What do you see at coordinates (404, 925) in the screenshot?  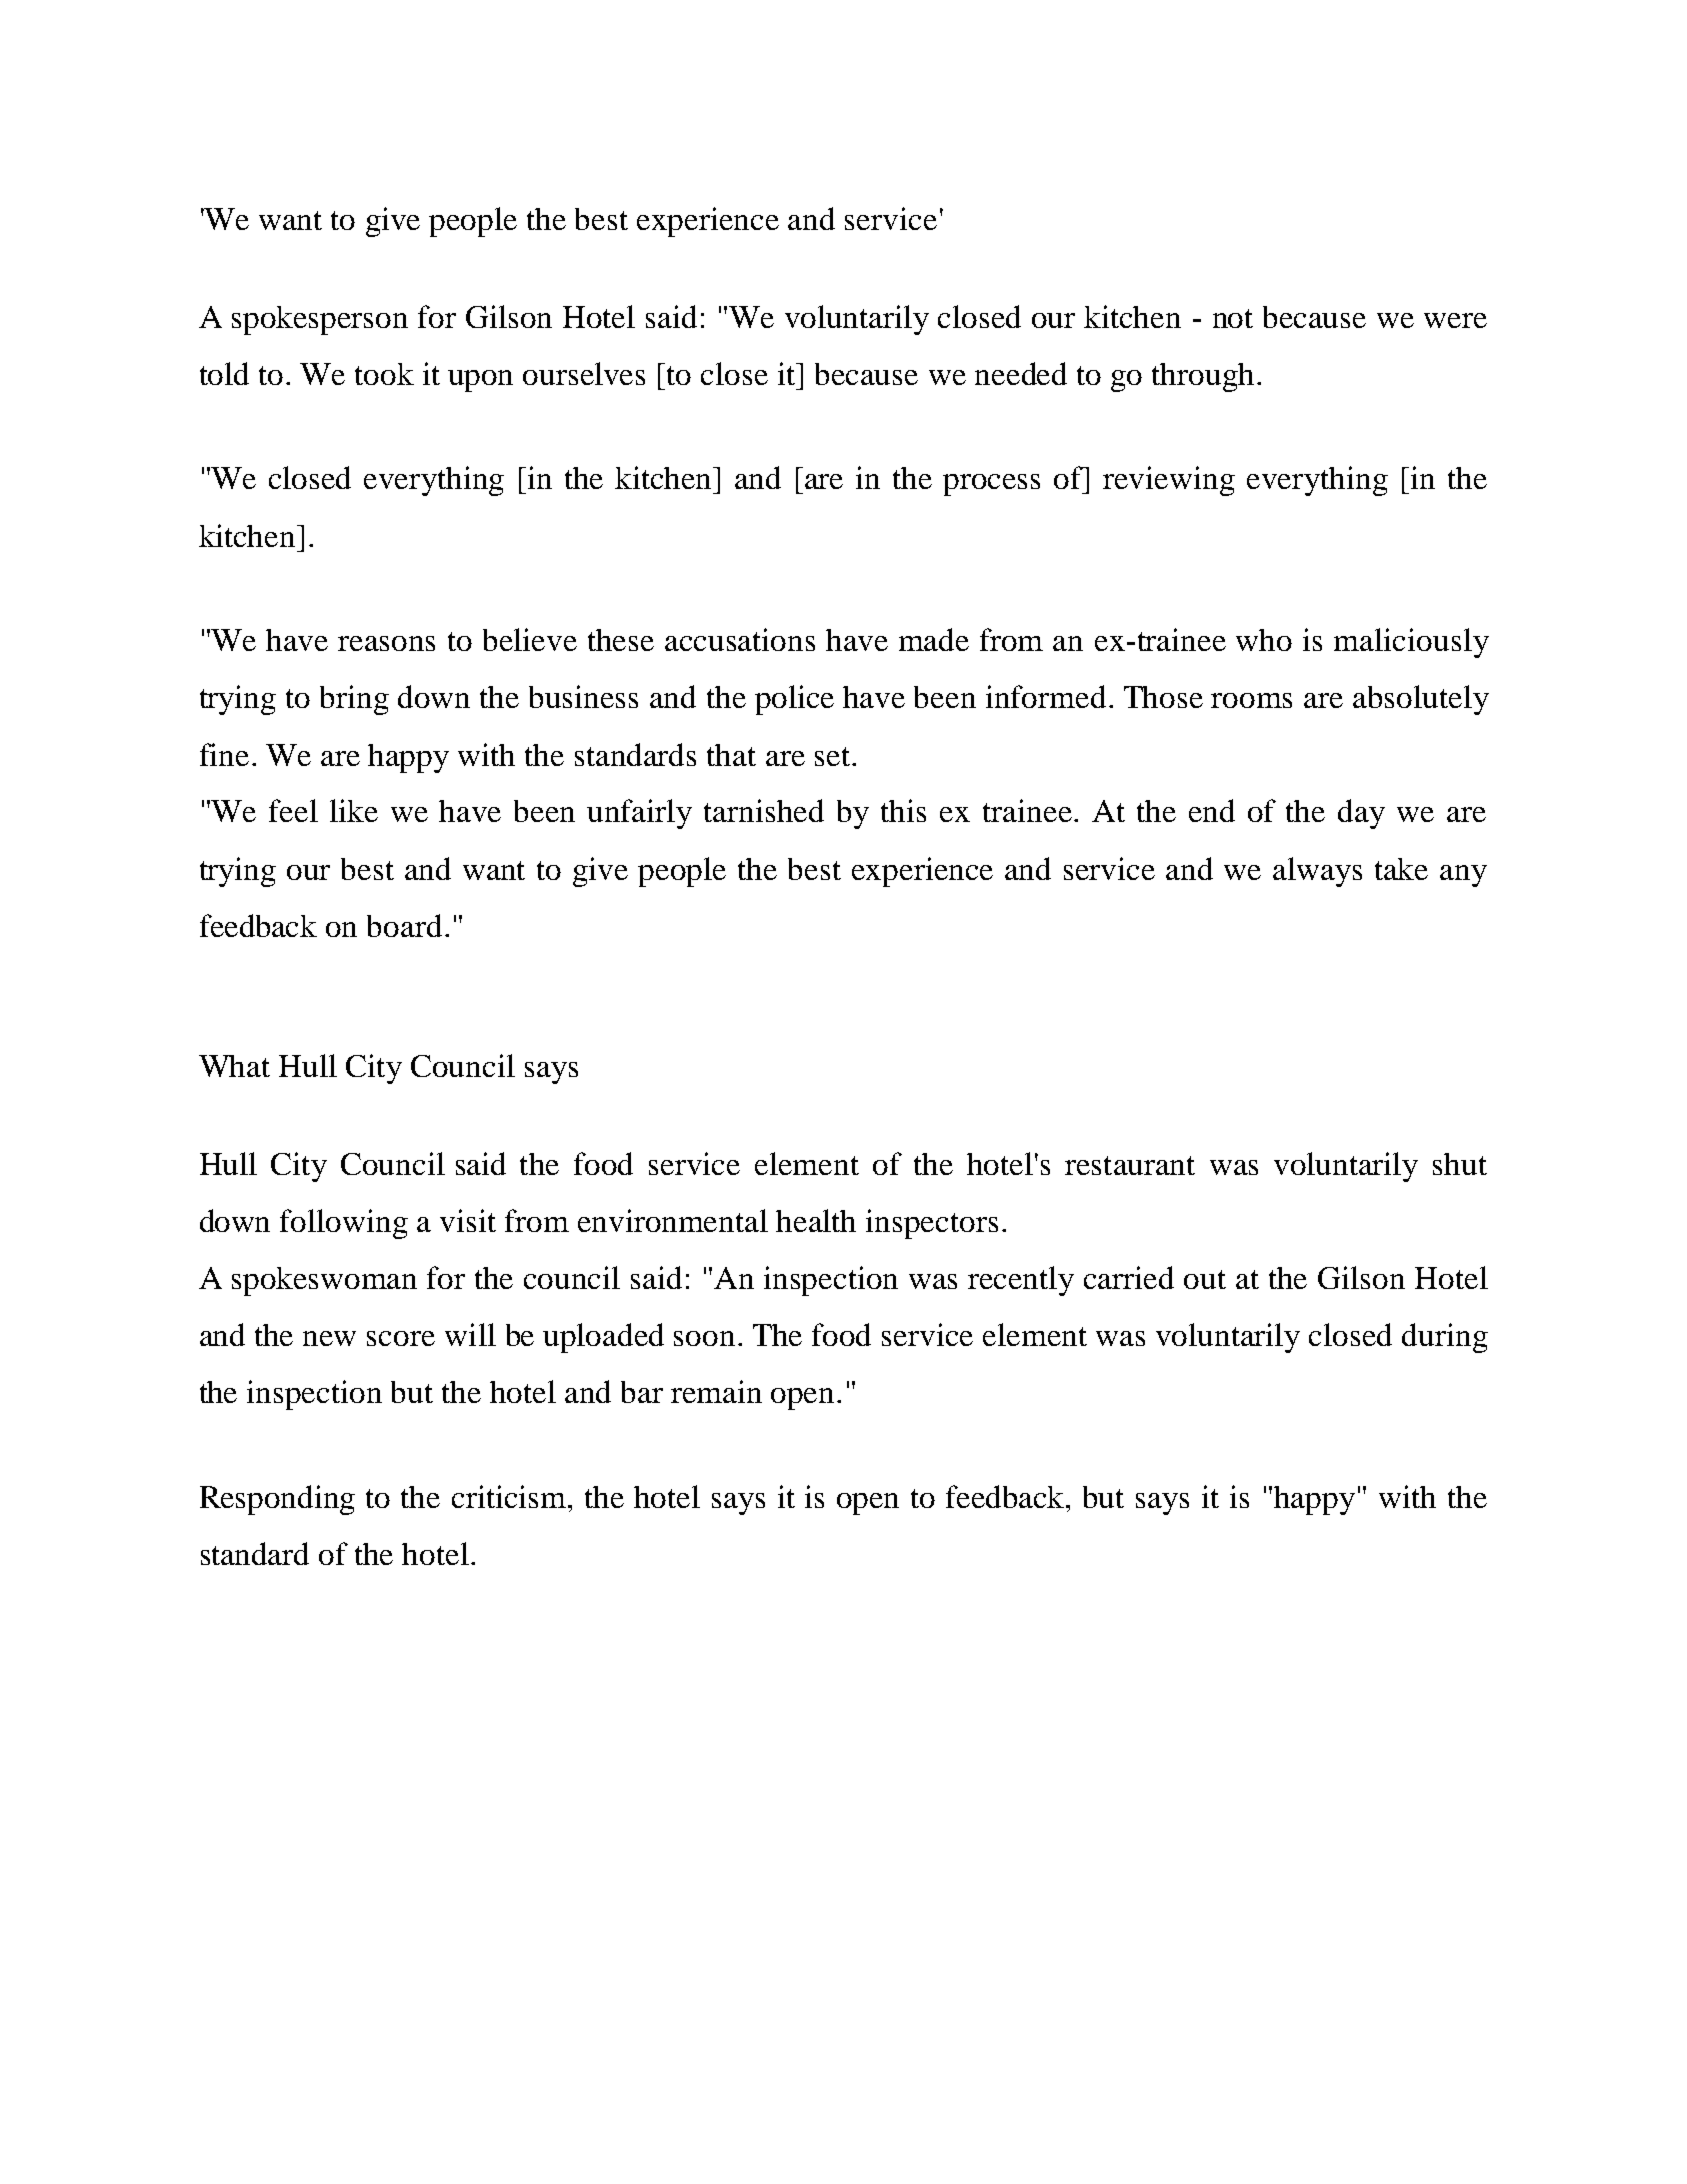 I see `board` at bounding box center [404, 925].
